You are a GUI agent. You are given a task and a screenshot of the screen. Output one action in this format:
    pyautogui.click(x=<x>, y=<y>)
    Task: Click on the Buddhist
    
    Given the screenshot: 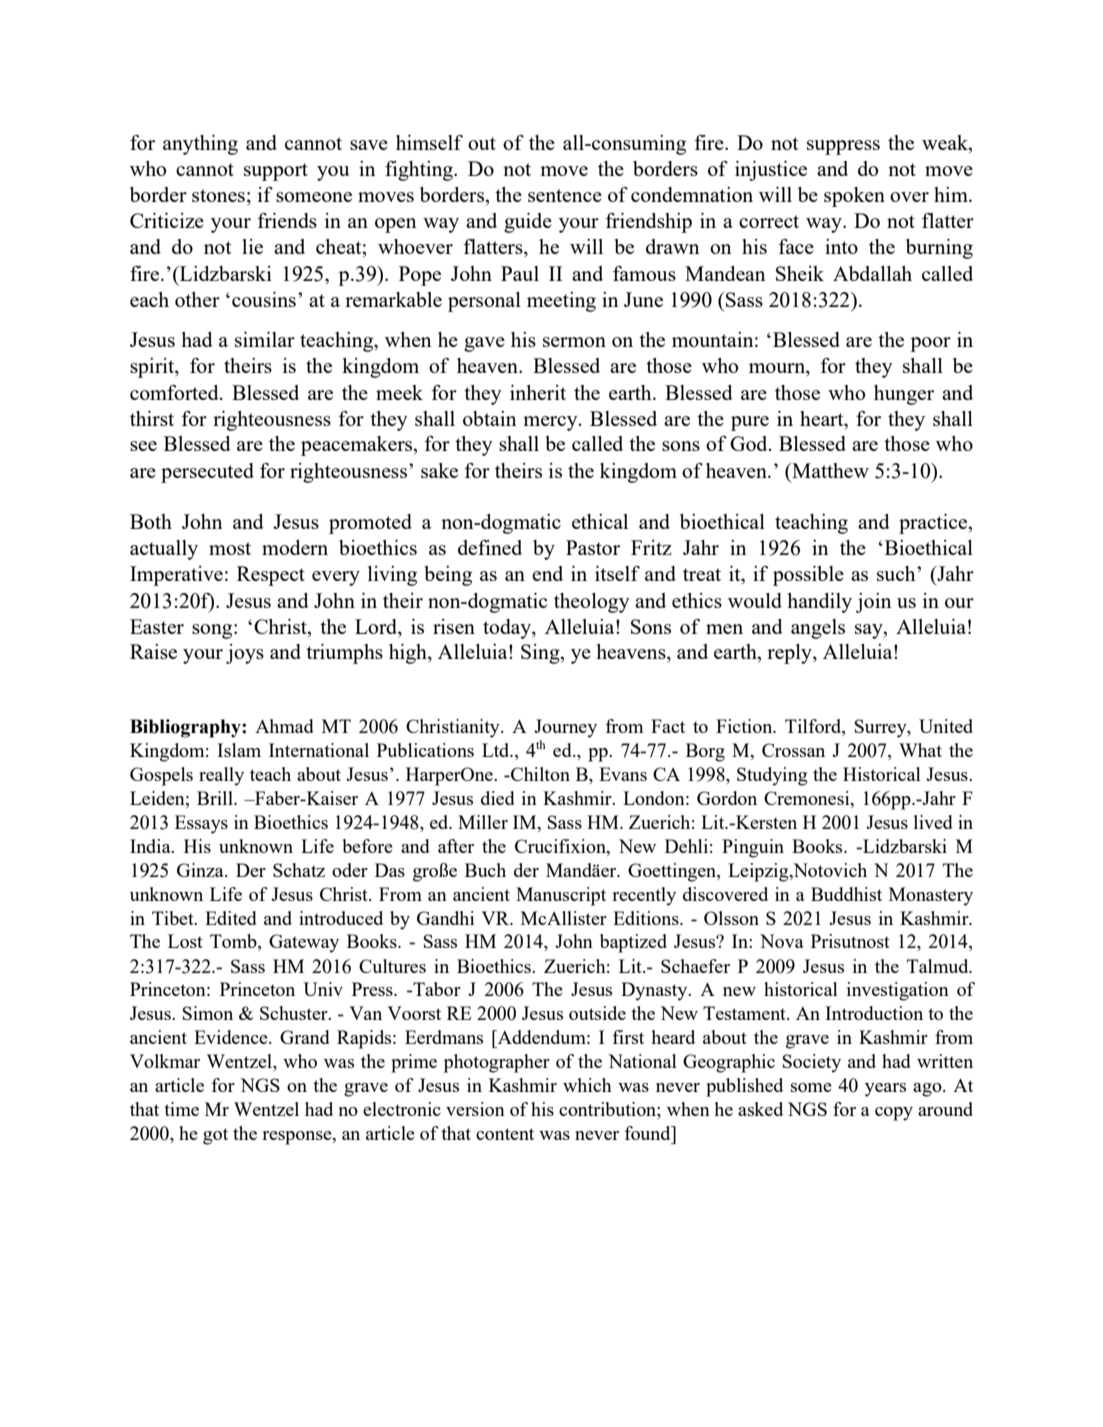 What is the action you would take?
    pyautogui.click(x=846, y=894)
